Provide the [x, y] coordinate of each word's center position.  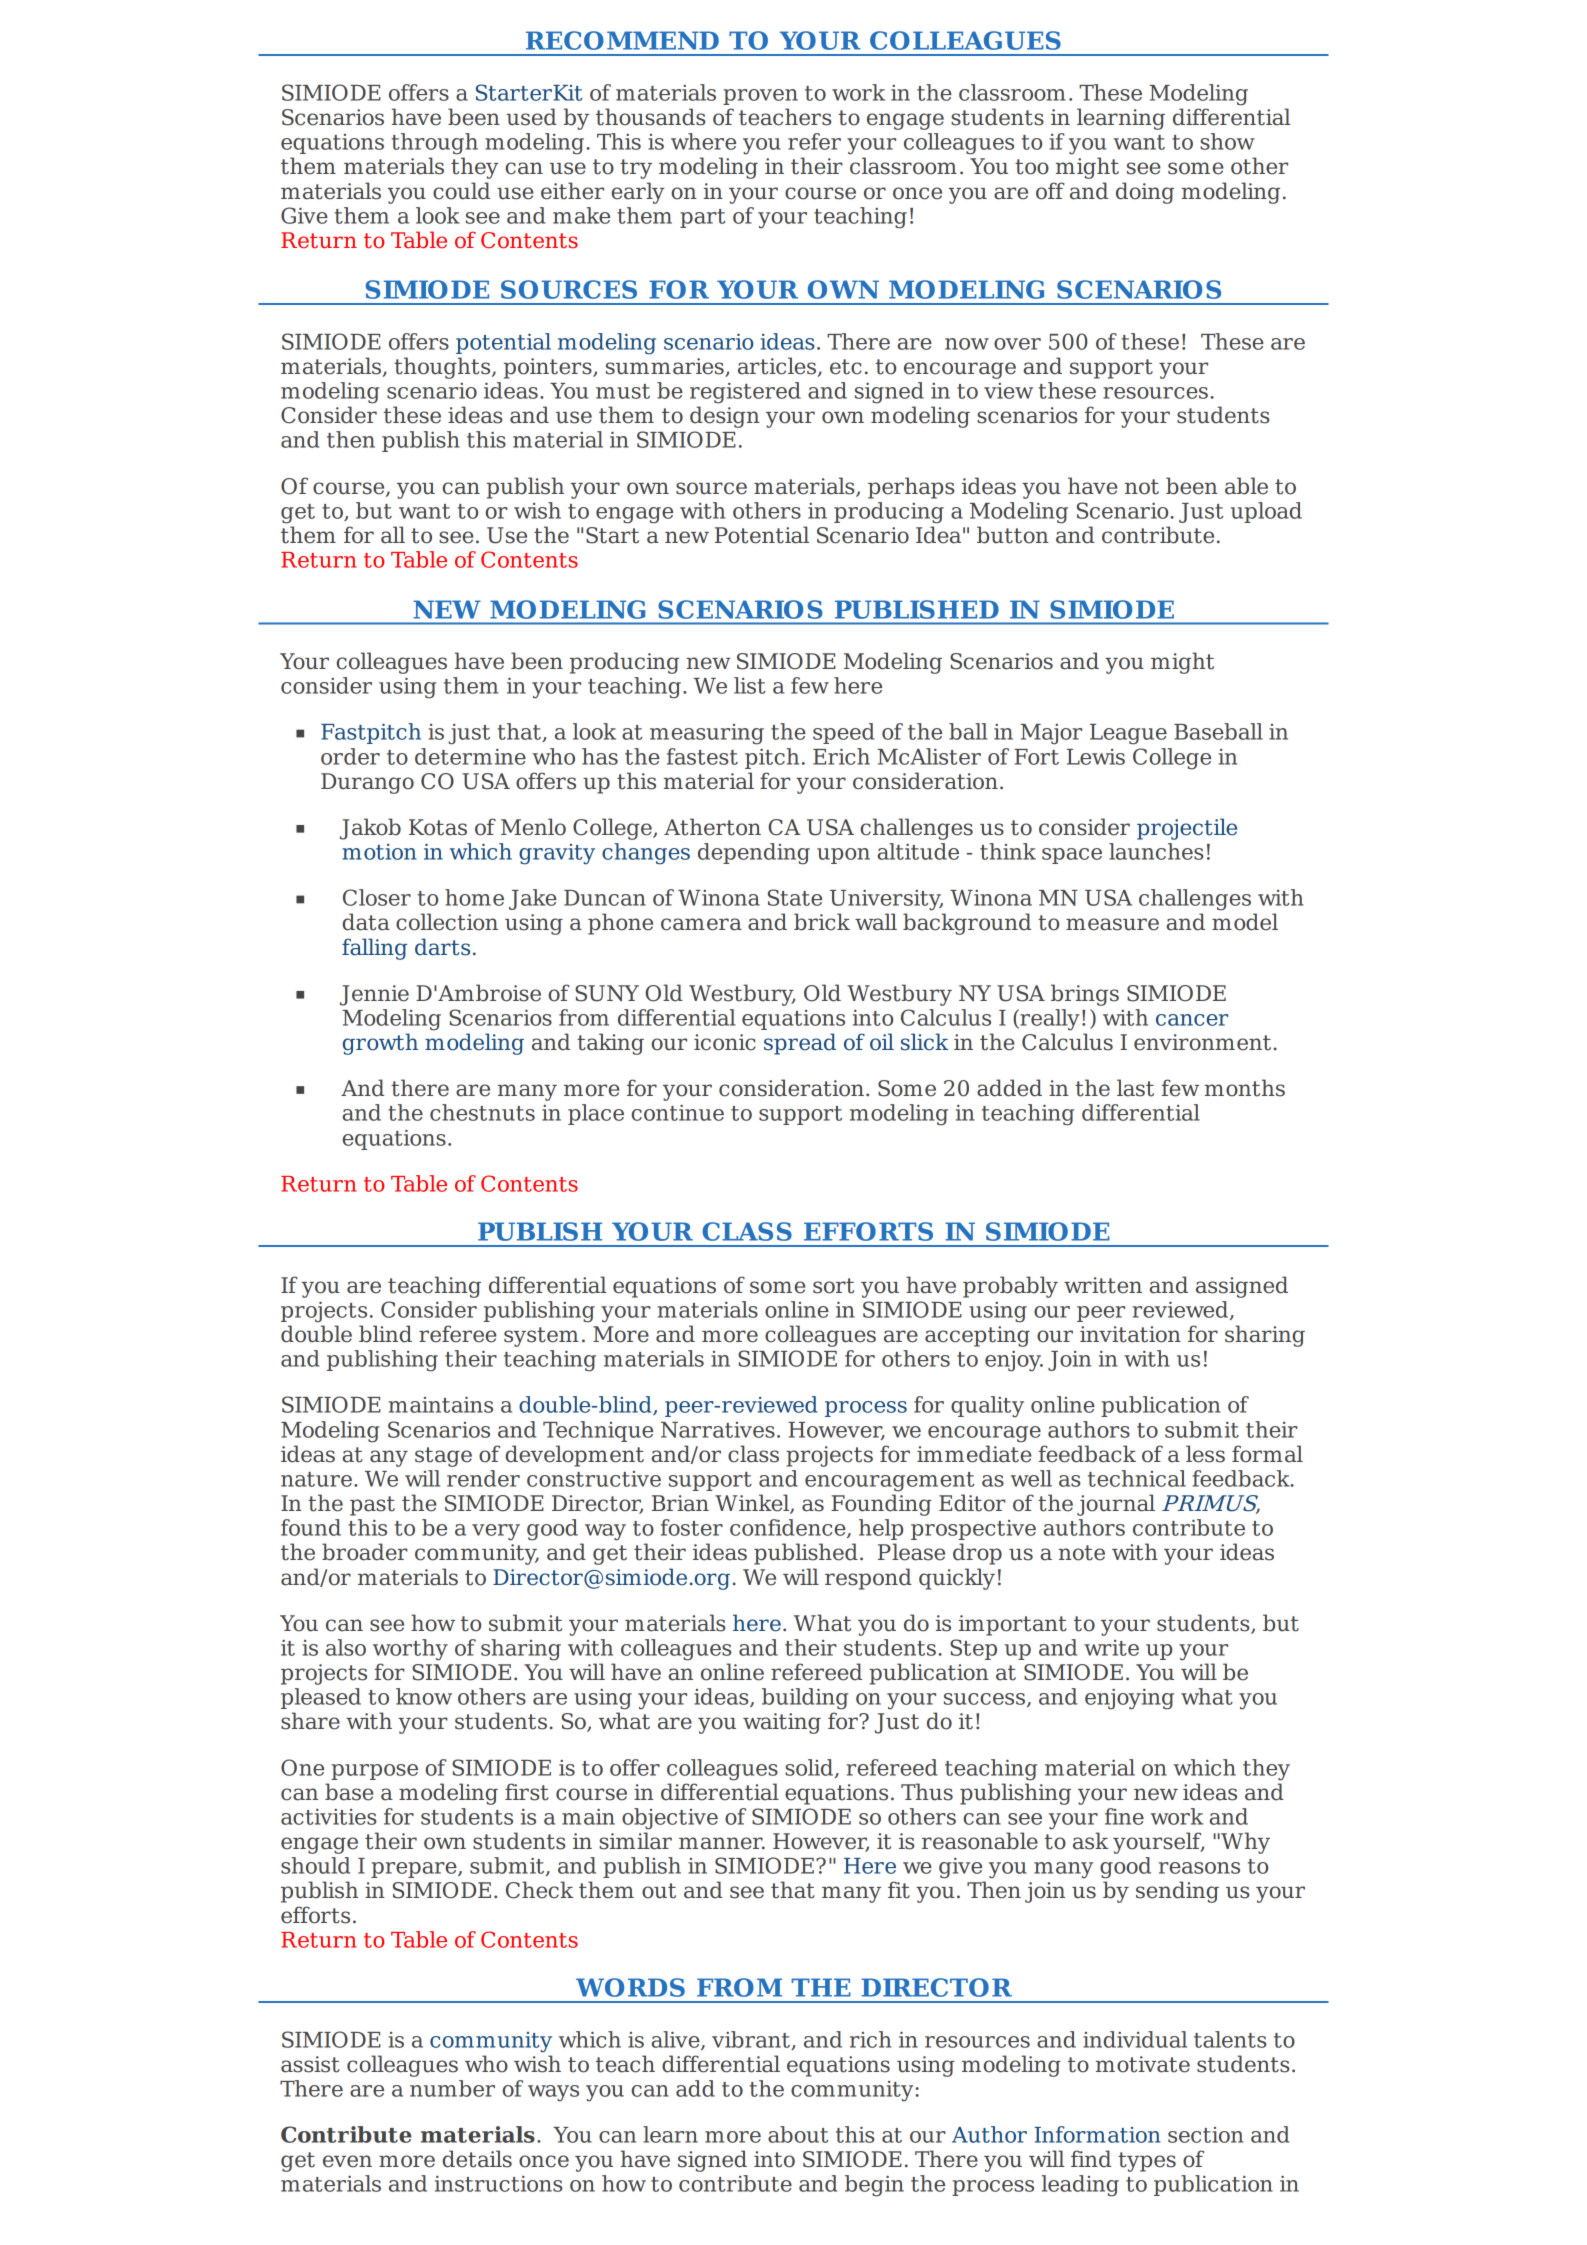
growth [380, 1044]
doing [1145, 193]
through [434, 144]
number [452, 2088]
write [1111, 1648]
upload [1266, 512]
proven [760, 97]
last [1135, 1088]
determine [470, 756]
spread [800, 1044]
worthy [410, 1650]
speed [844, 733]
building [805, 1699]
